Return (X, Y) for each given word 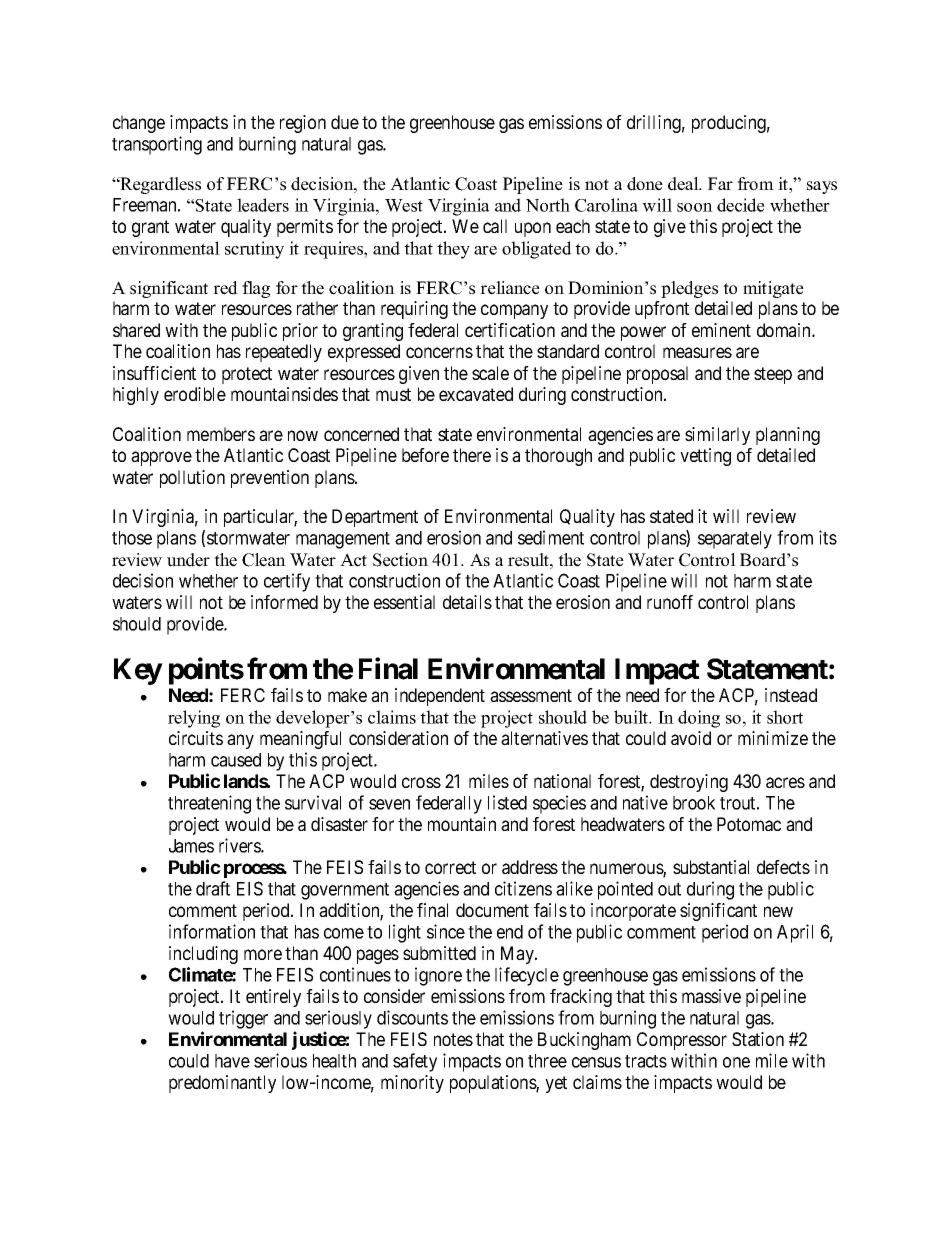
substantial (711, 867)
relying (194, 719)
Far (720, 183)
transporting (157, 145)
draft (213, 888)
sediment (551, 537)
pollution (192, 479)
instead (791, 695)
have (232, 1061)
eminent (721, 330)
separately (735, 540)
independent (440, 697)
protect (247, 375)
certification (510, 330)
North (548, 205)
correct (450, 867)
